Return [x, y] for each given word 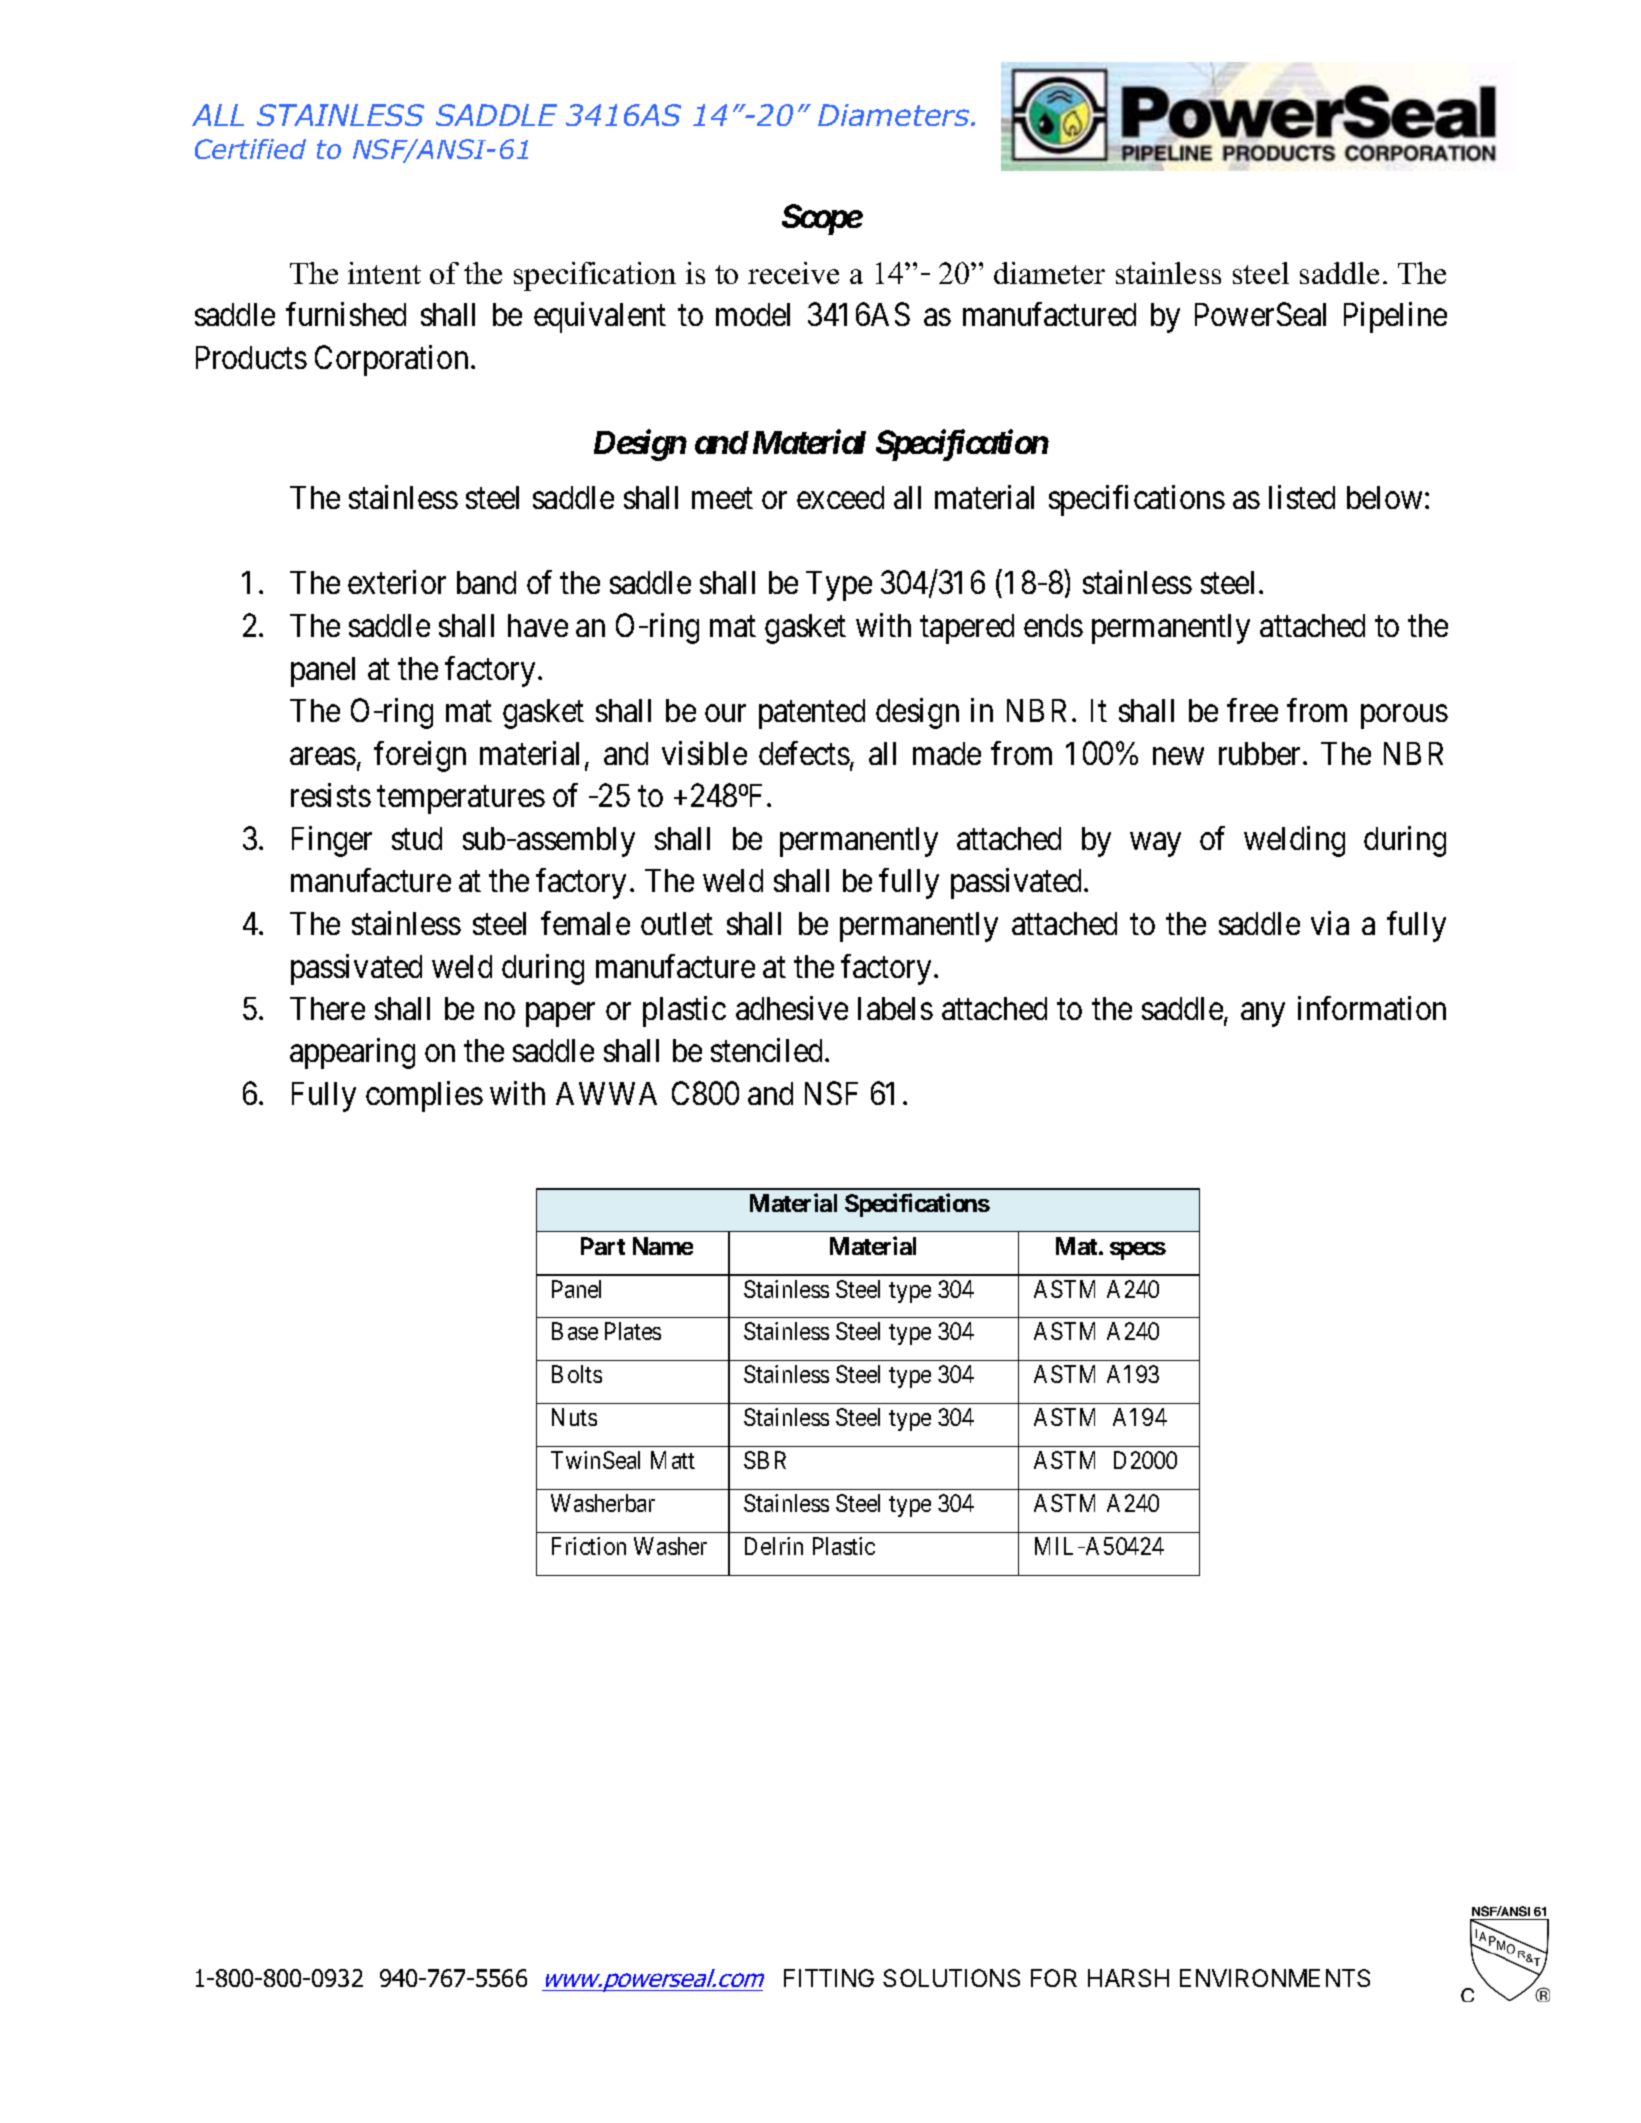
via [1330, 923]
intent [384, 273]
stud [417, 838]
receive [793, 273]
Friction [589, 1546]
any [1263, 1015]
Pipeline [1395, 317]
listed [1302, 497]
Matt [673, 1460]
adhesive [792, 1008]
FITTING [829, 1978]
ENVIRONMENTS [1275, 1978]
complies [424, 1096]
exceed [840, 497]
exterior [397, 582]
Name [663, 1246]
